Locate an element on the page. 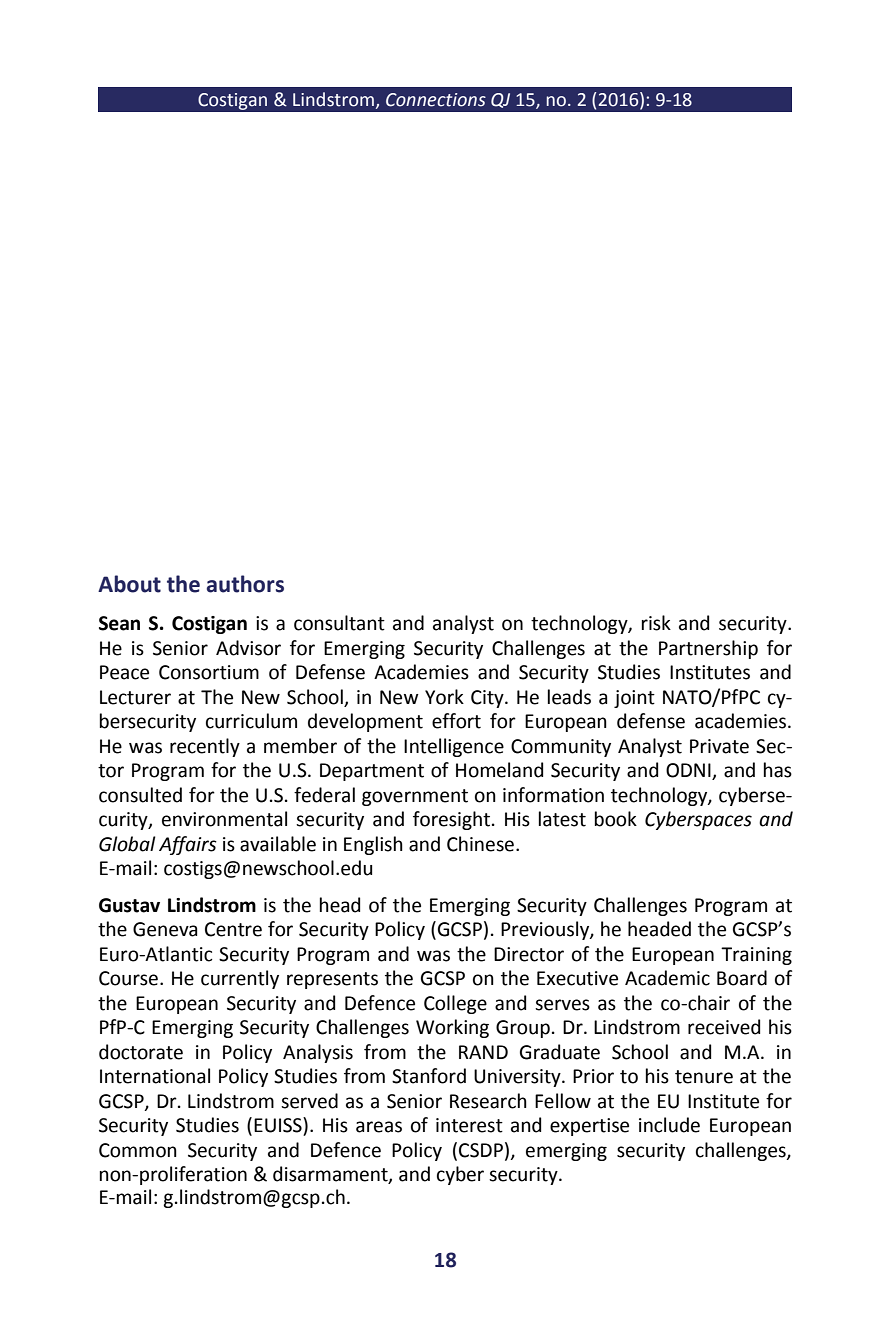 The image size is (896, 1331). International is located at coordinates (155, 1076).
